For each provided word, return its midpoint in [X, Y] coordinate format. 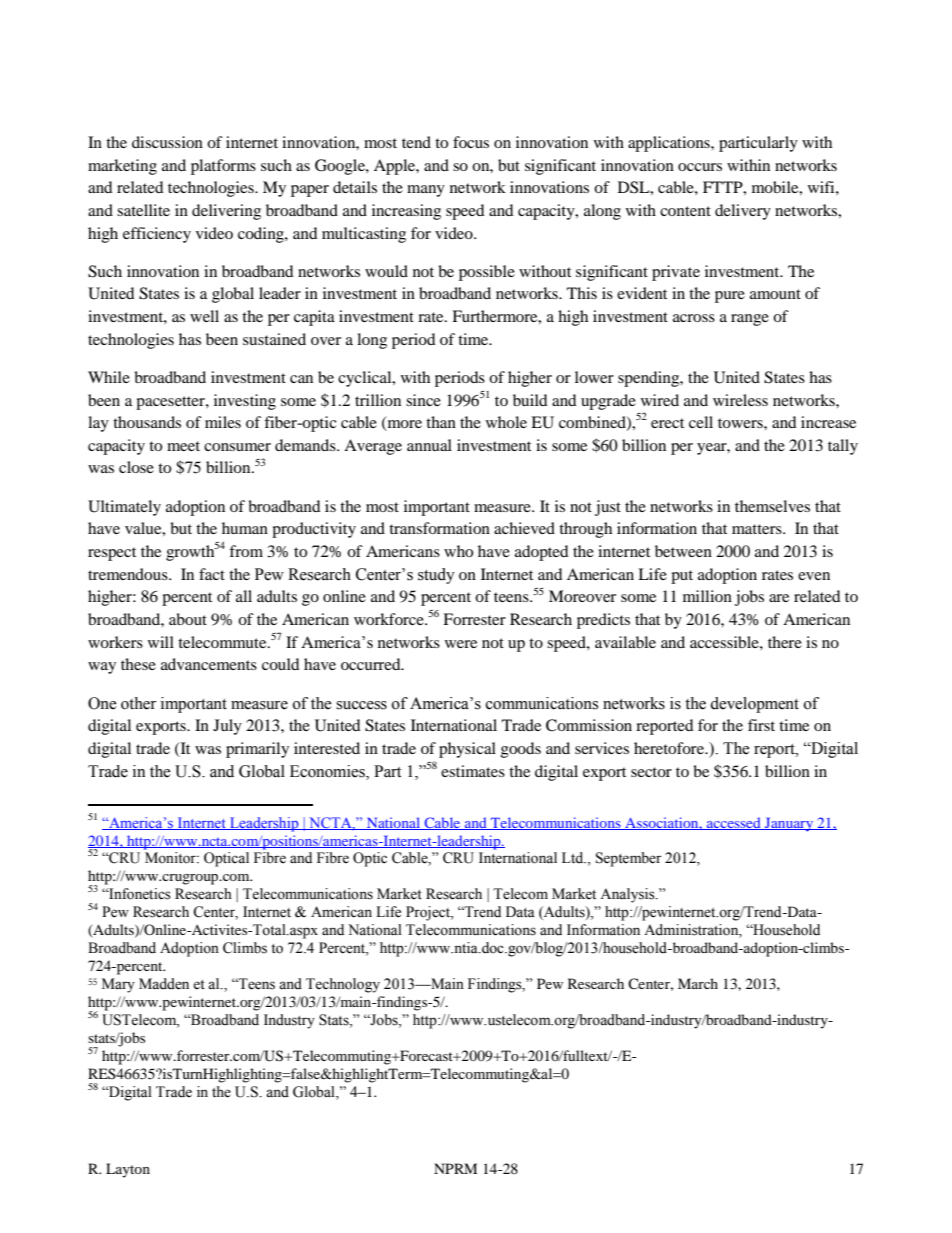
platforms [223, 167]
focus [471, 142]
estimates [473, 771]
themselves [772, 506]
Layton [128, 1170]
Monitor [171, 858]
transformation [439, 528]
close [136, 467]
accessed [734, 823]
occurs [700, 167]
